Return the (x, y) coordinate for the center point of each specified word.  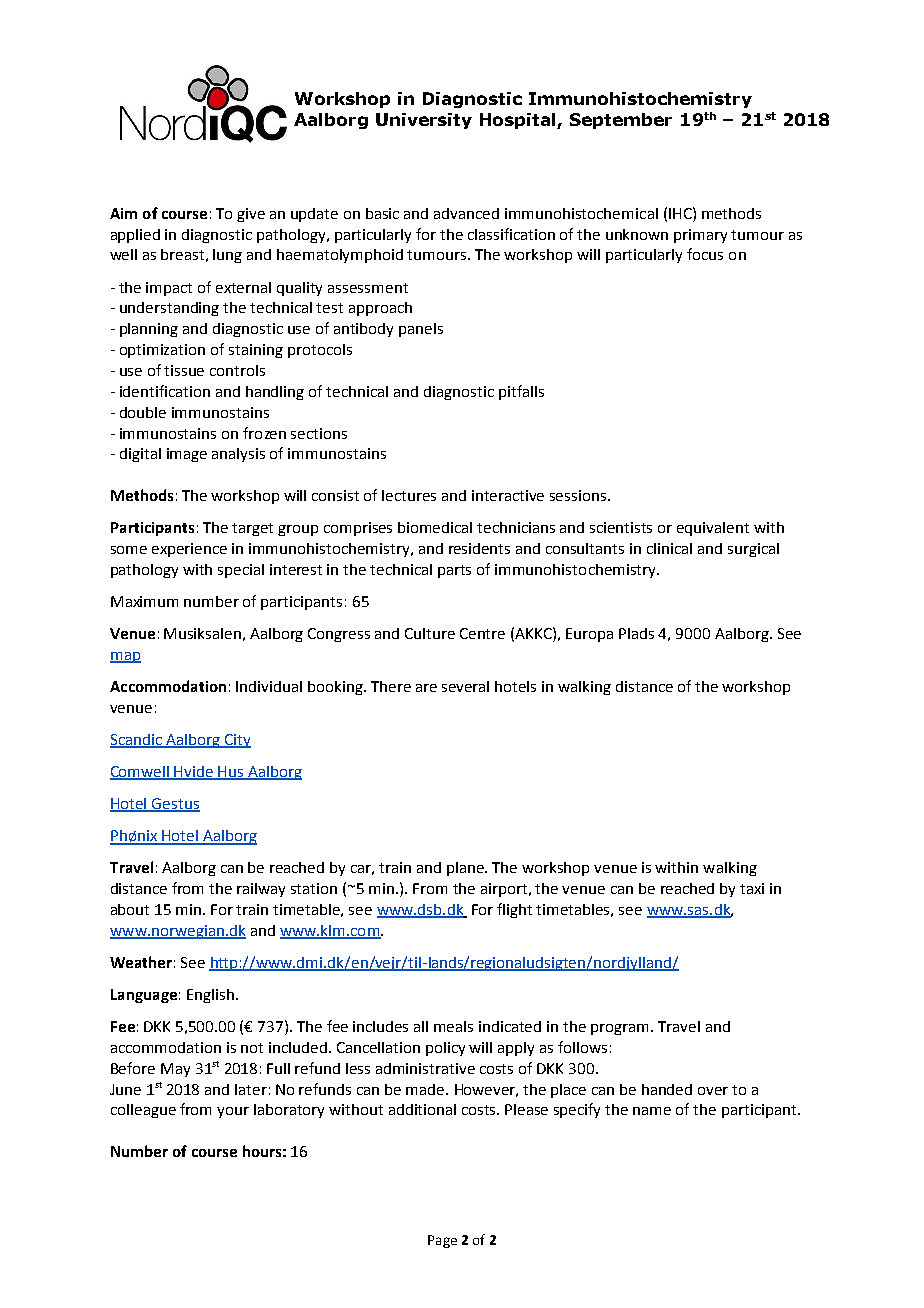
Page (442, 1241)
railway (261, 890)
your (233, 1112)
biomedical (435, 527)
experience (189, 550)
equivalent (713, 529)
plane (467, 869)
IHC (681, 213)
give (251, 215)
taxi (752, 888)
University (424, 121)
